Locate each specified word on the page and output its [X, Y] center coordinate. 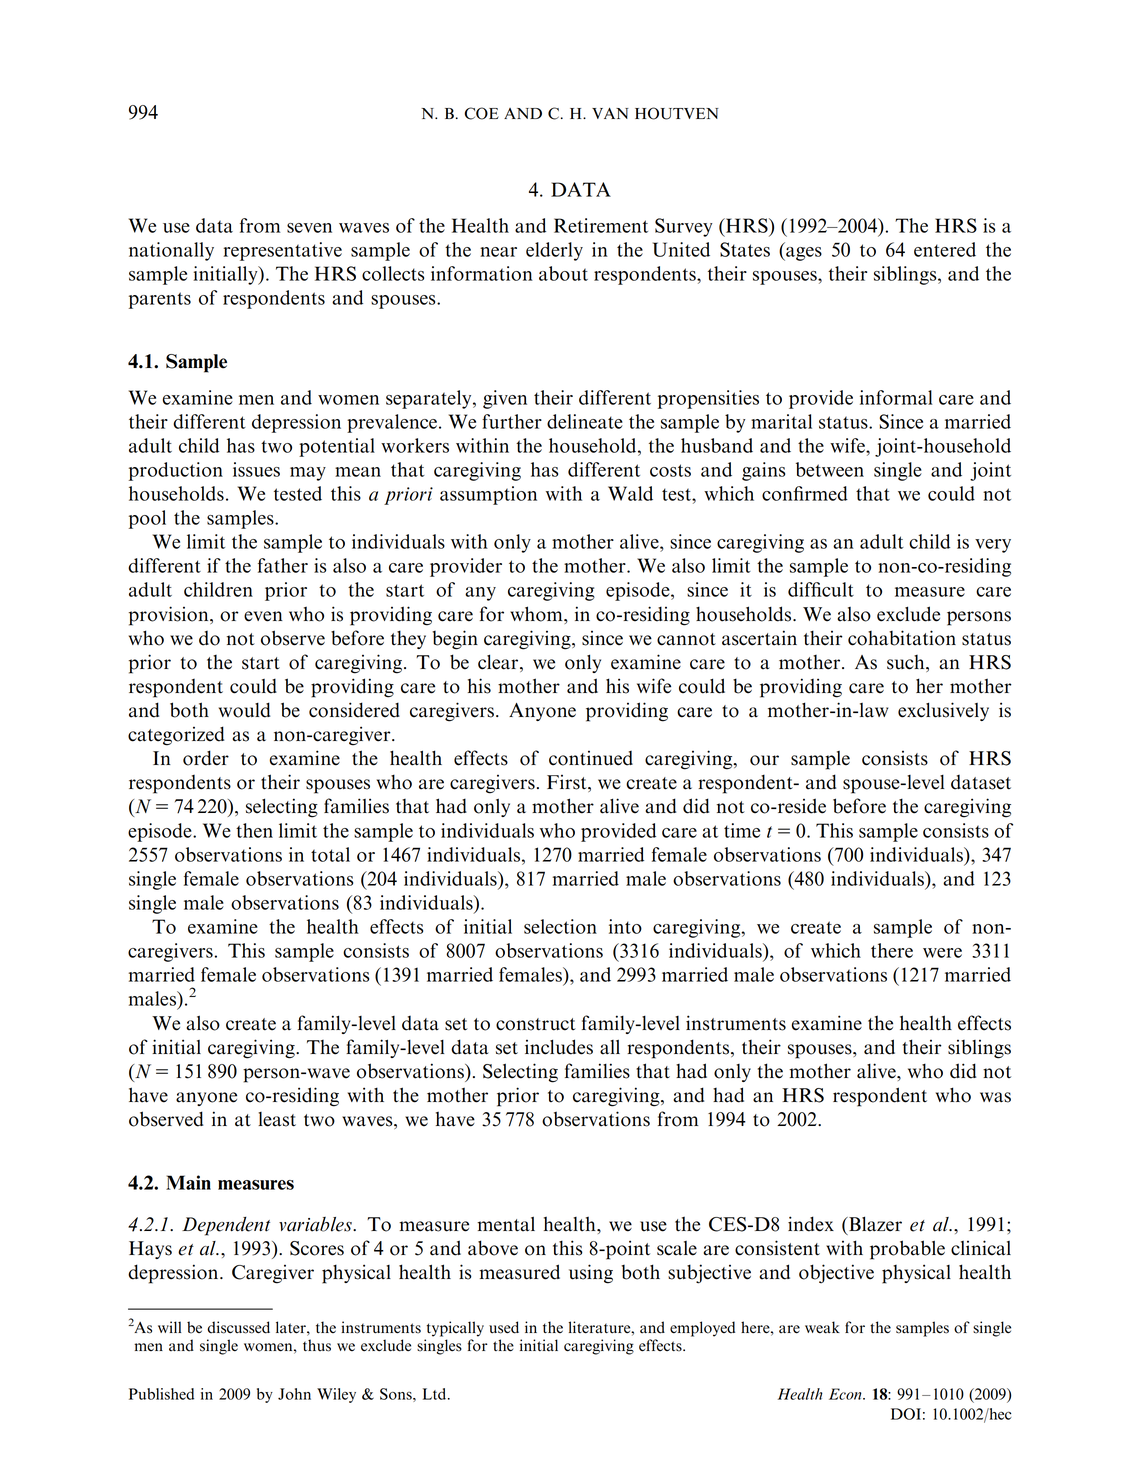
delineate [585, 421]
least [277, 1119]
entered [945, 249]
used [504, 1327]
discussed [238, 1327]
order [206, 758]
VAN [610, 113]
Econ [846, 1394]
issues [256, 469]
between [830, 469]
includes [559, 1047]
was [995, 1097]
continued [591, 758]
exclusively [943, 711]
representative [282, 251]
